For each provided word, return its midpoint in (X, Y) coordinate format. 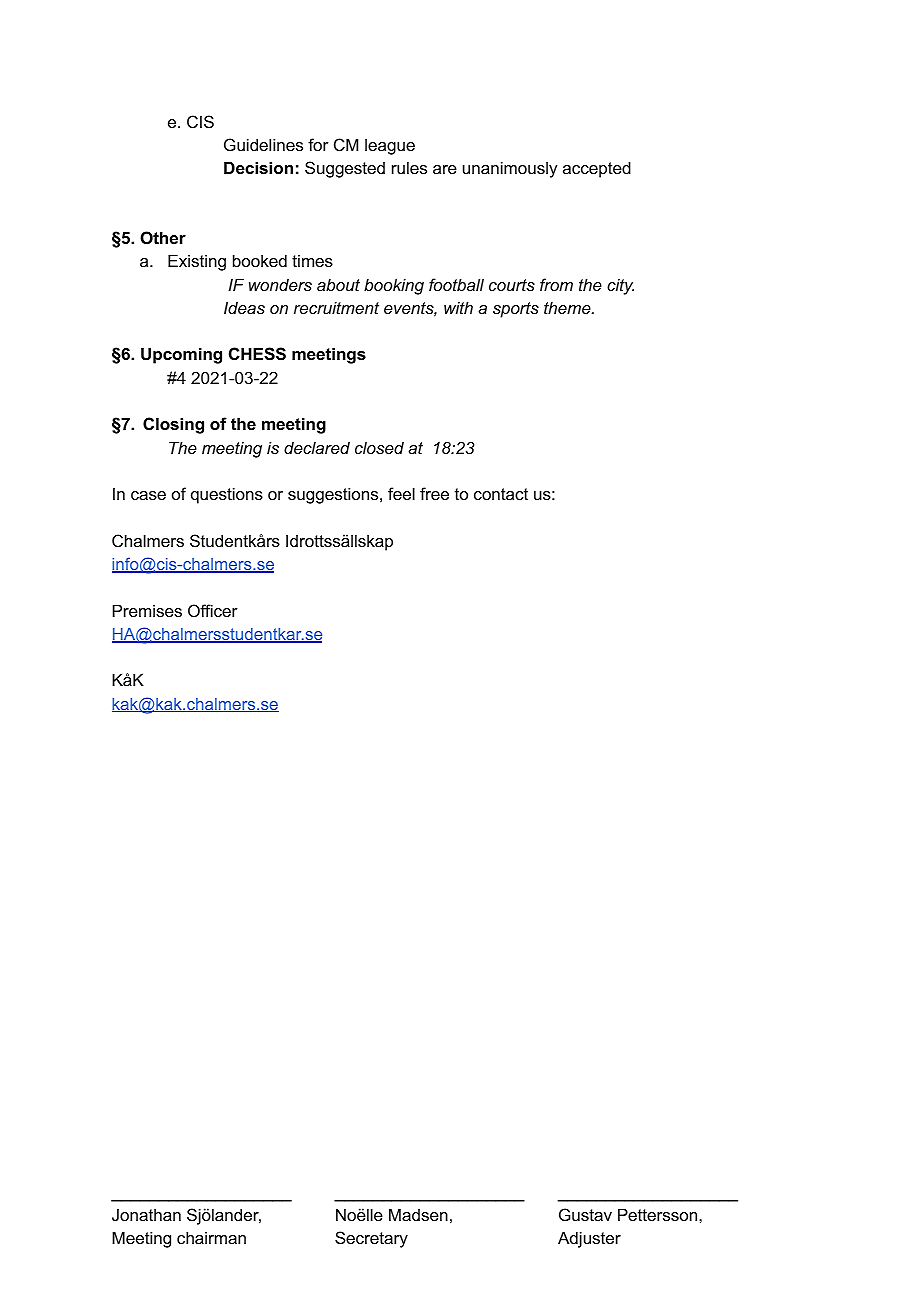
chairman (211, 1237)
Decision (258, 167)
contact (501, 494)
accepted (597, 169)
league (390, 147)
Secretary (371, 1239)
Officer (213, 610)
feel (401, 493)
